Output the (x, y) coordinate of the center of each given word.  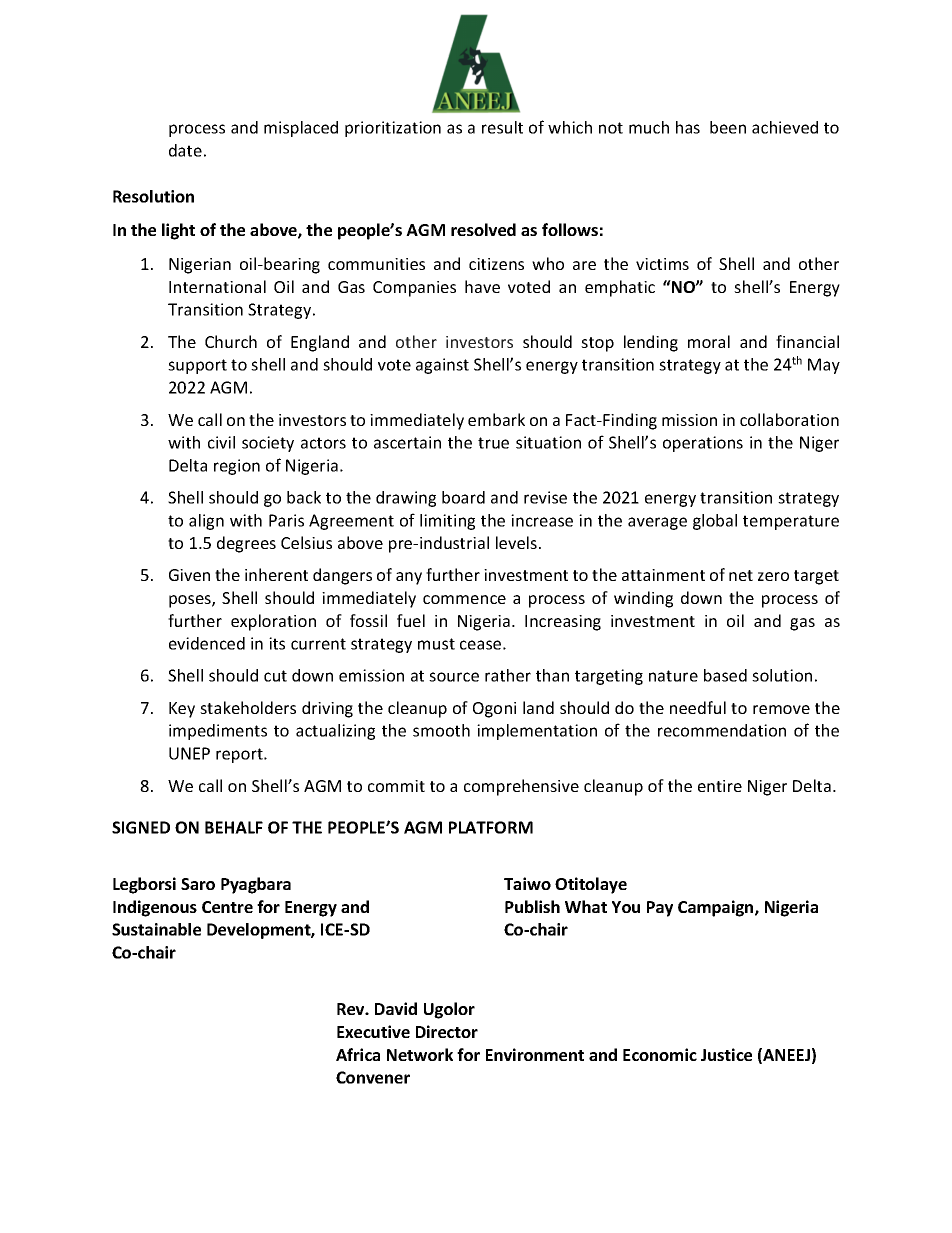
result (502, 127)
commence (464, 599)
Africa (358, 1054)
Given (189, 575)
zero (773, 576)
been (728, 127)
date (185, 150)
